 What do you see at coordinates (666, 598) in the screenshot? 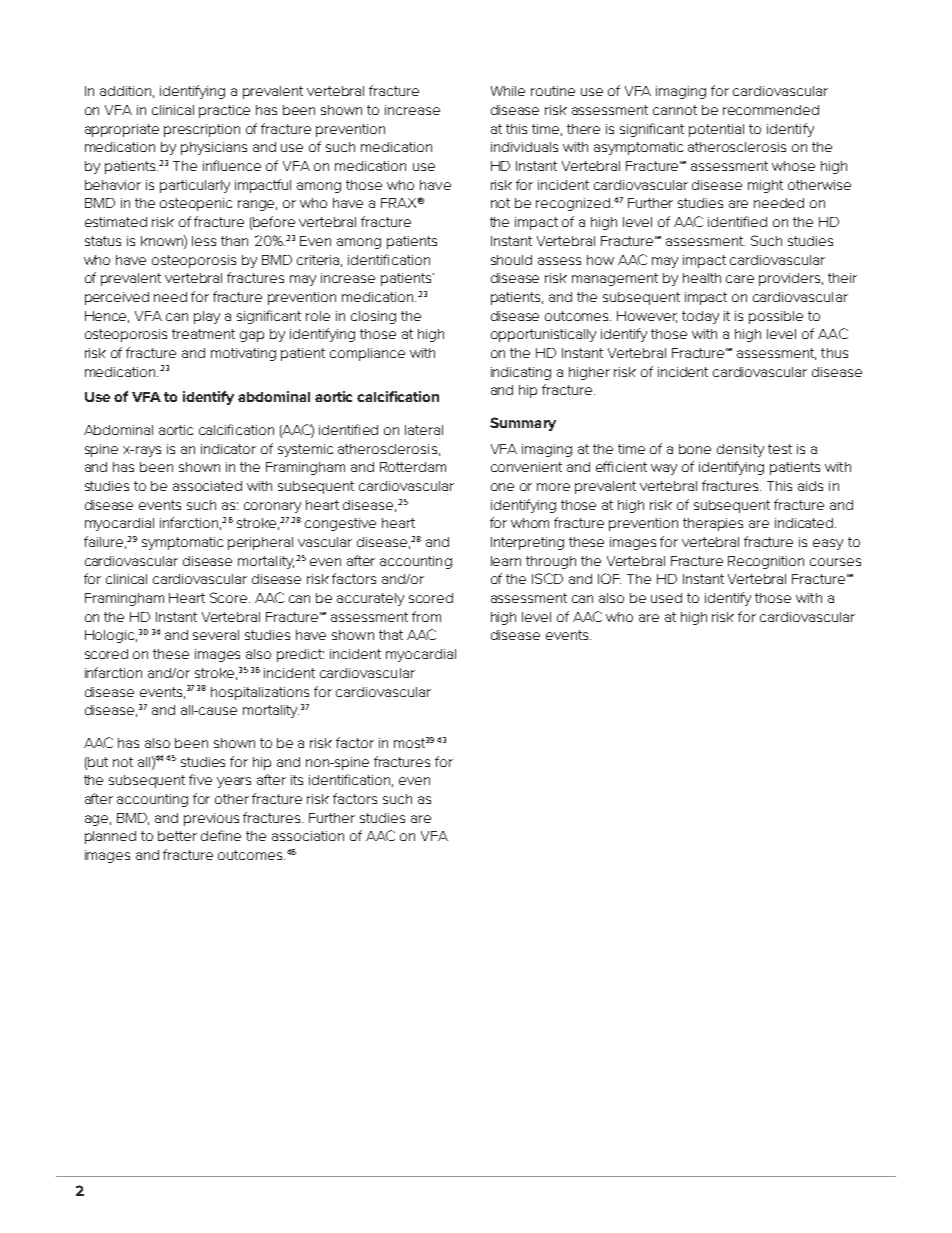
I see `used` at bounding box center [666, 598].
